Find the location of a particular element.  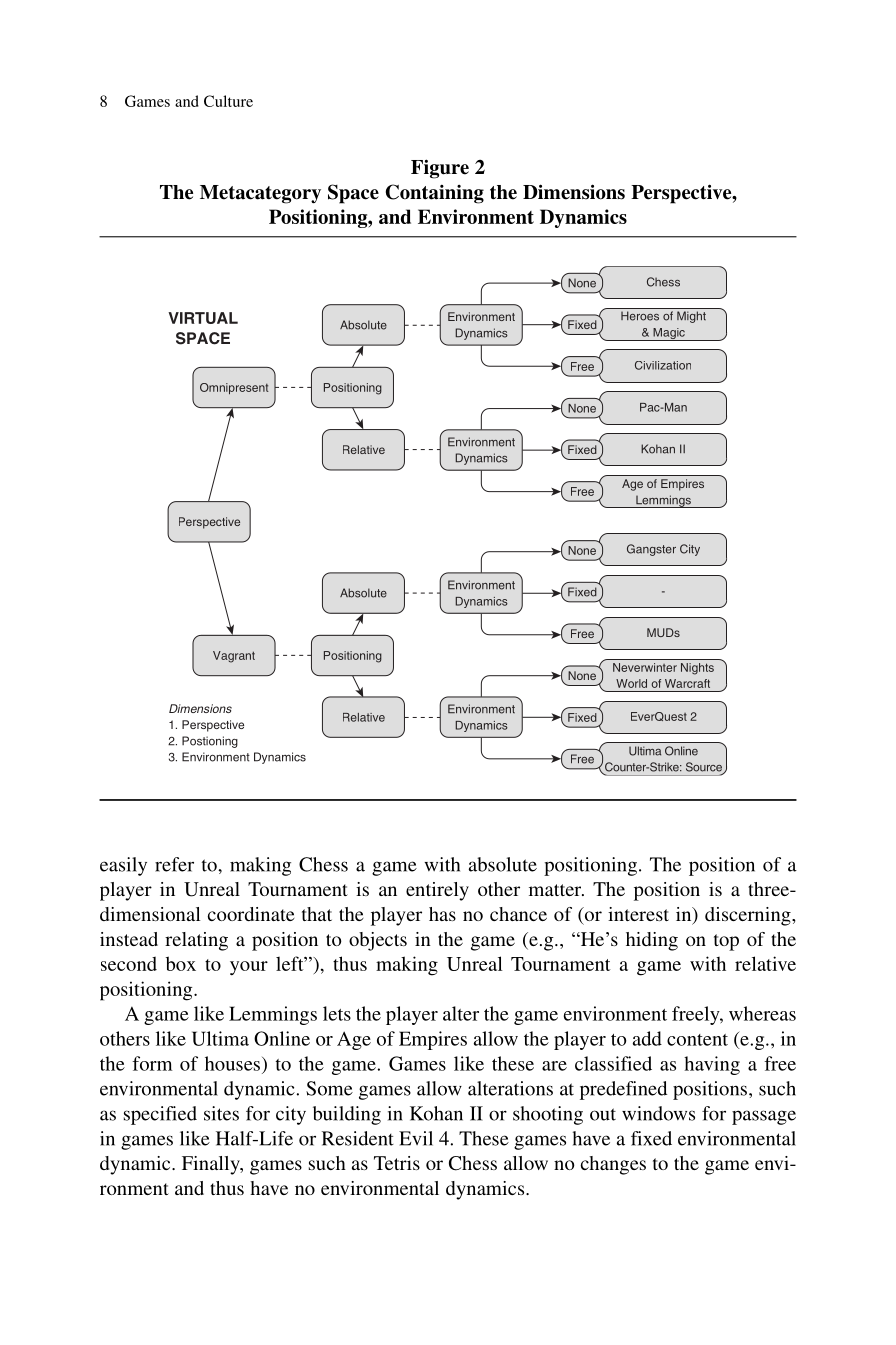

sites is located at coordinates (221, 1113).
